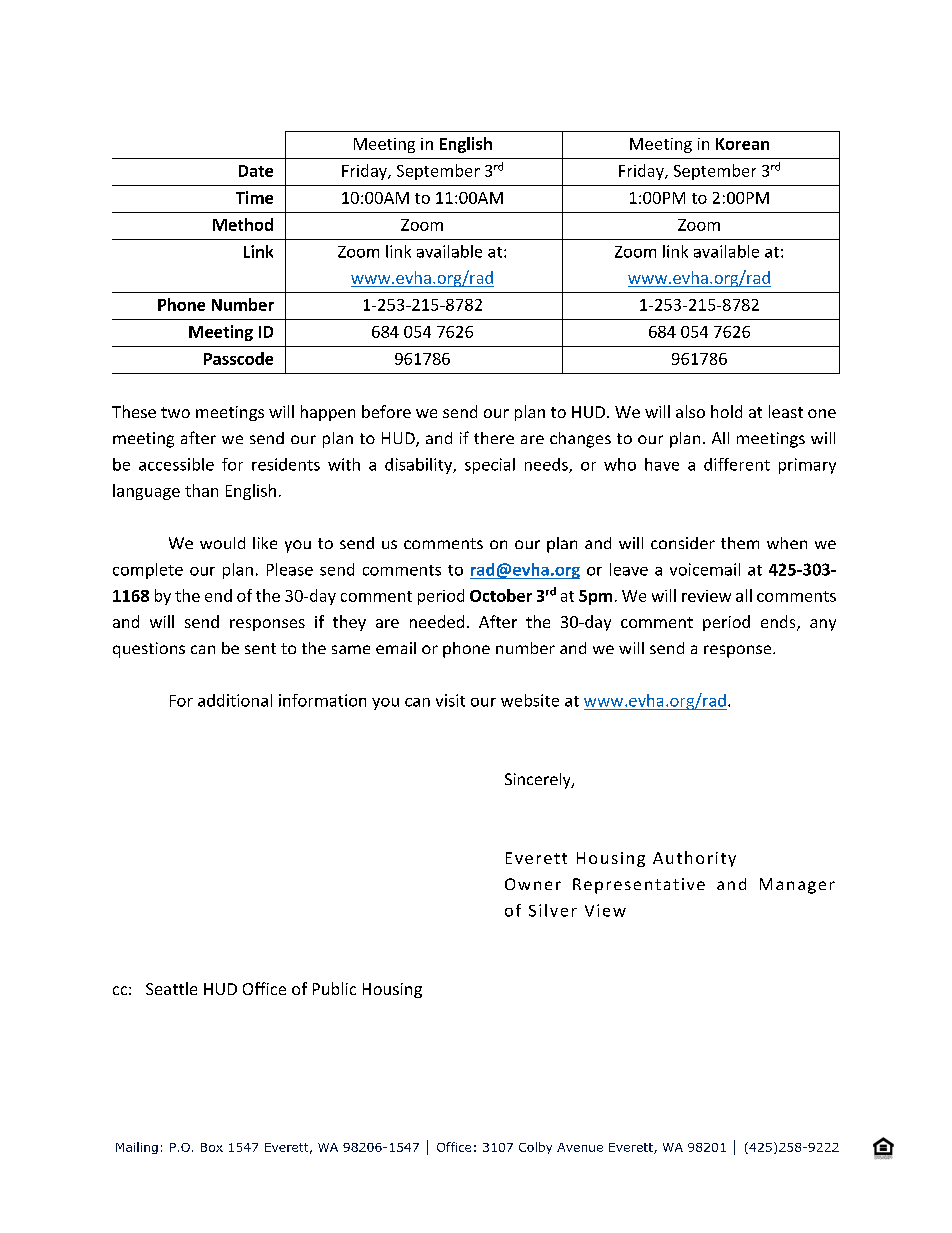 The width and height of the document is (952, 1233). What do you see at coordinates (742, 144) in the document?
I see `Korean` at bounding box center [742, 144].
